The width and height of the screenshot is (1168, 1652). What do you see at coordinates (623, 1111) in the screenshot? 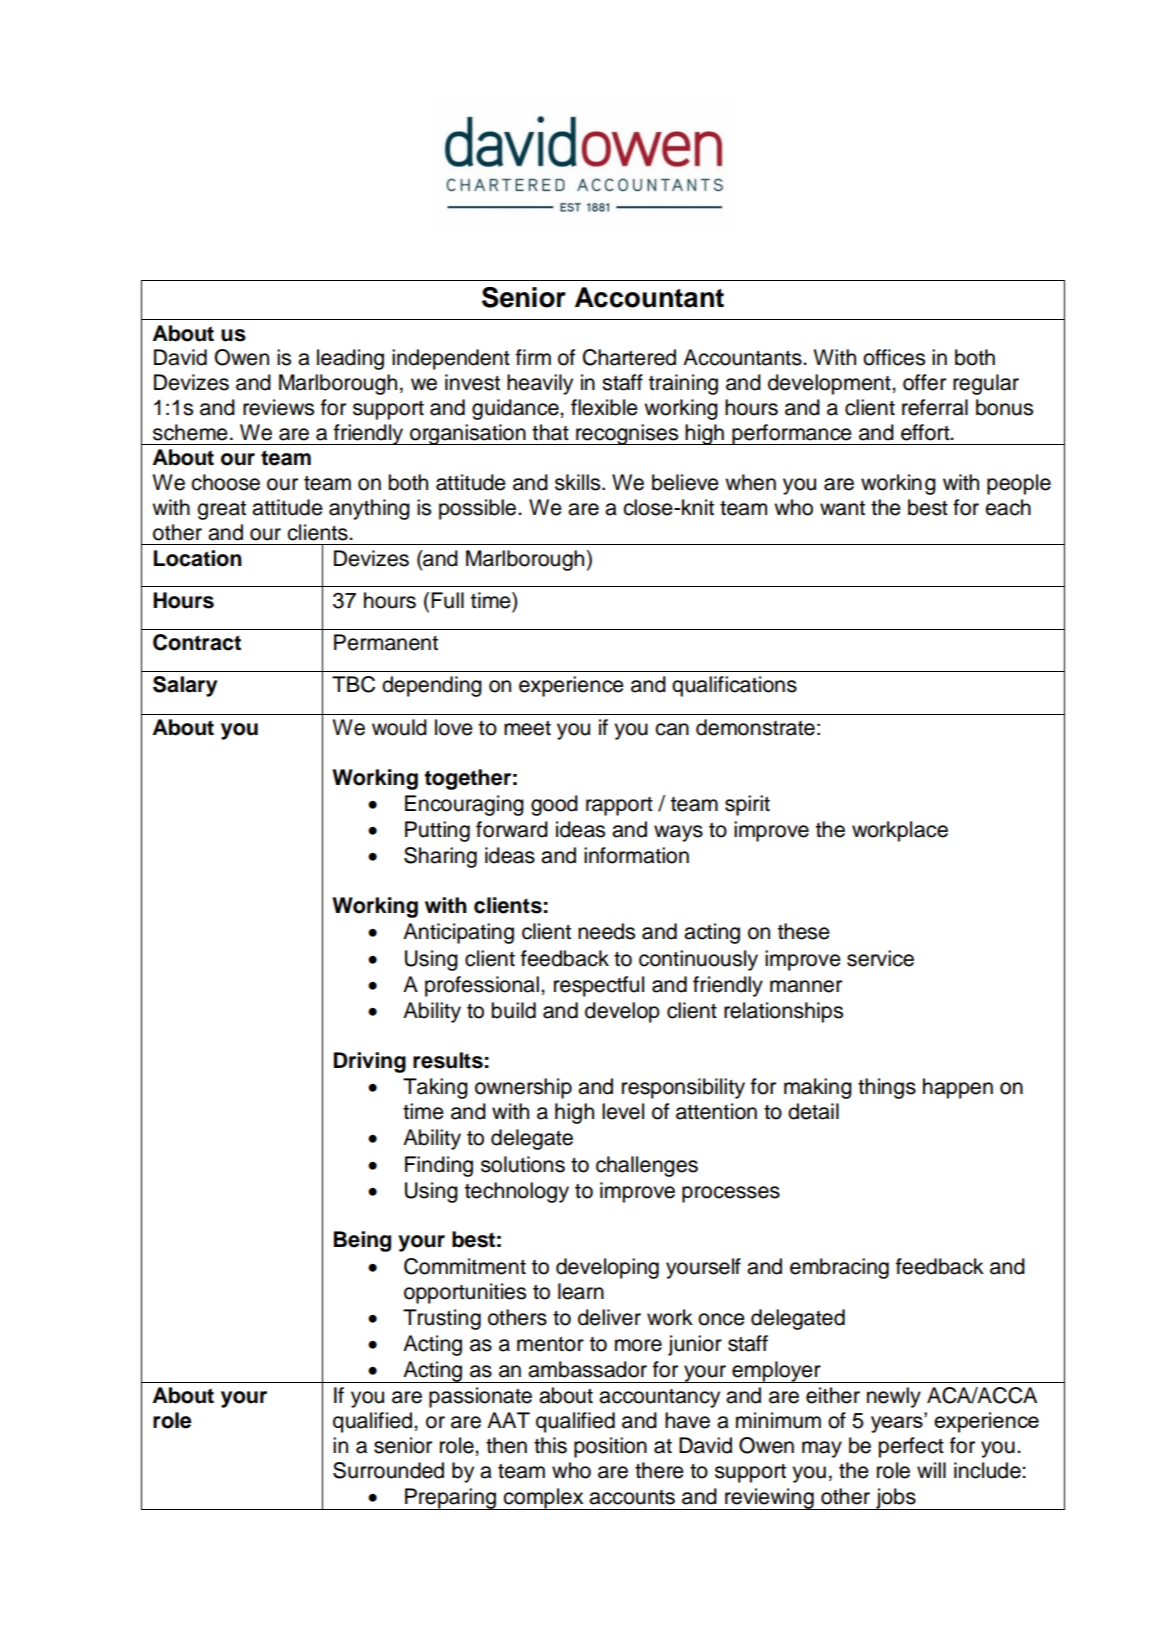
I see `level` at bounding box center [623, 1111].
